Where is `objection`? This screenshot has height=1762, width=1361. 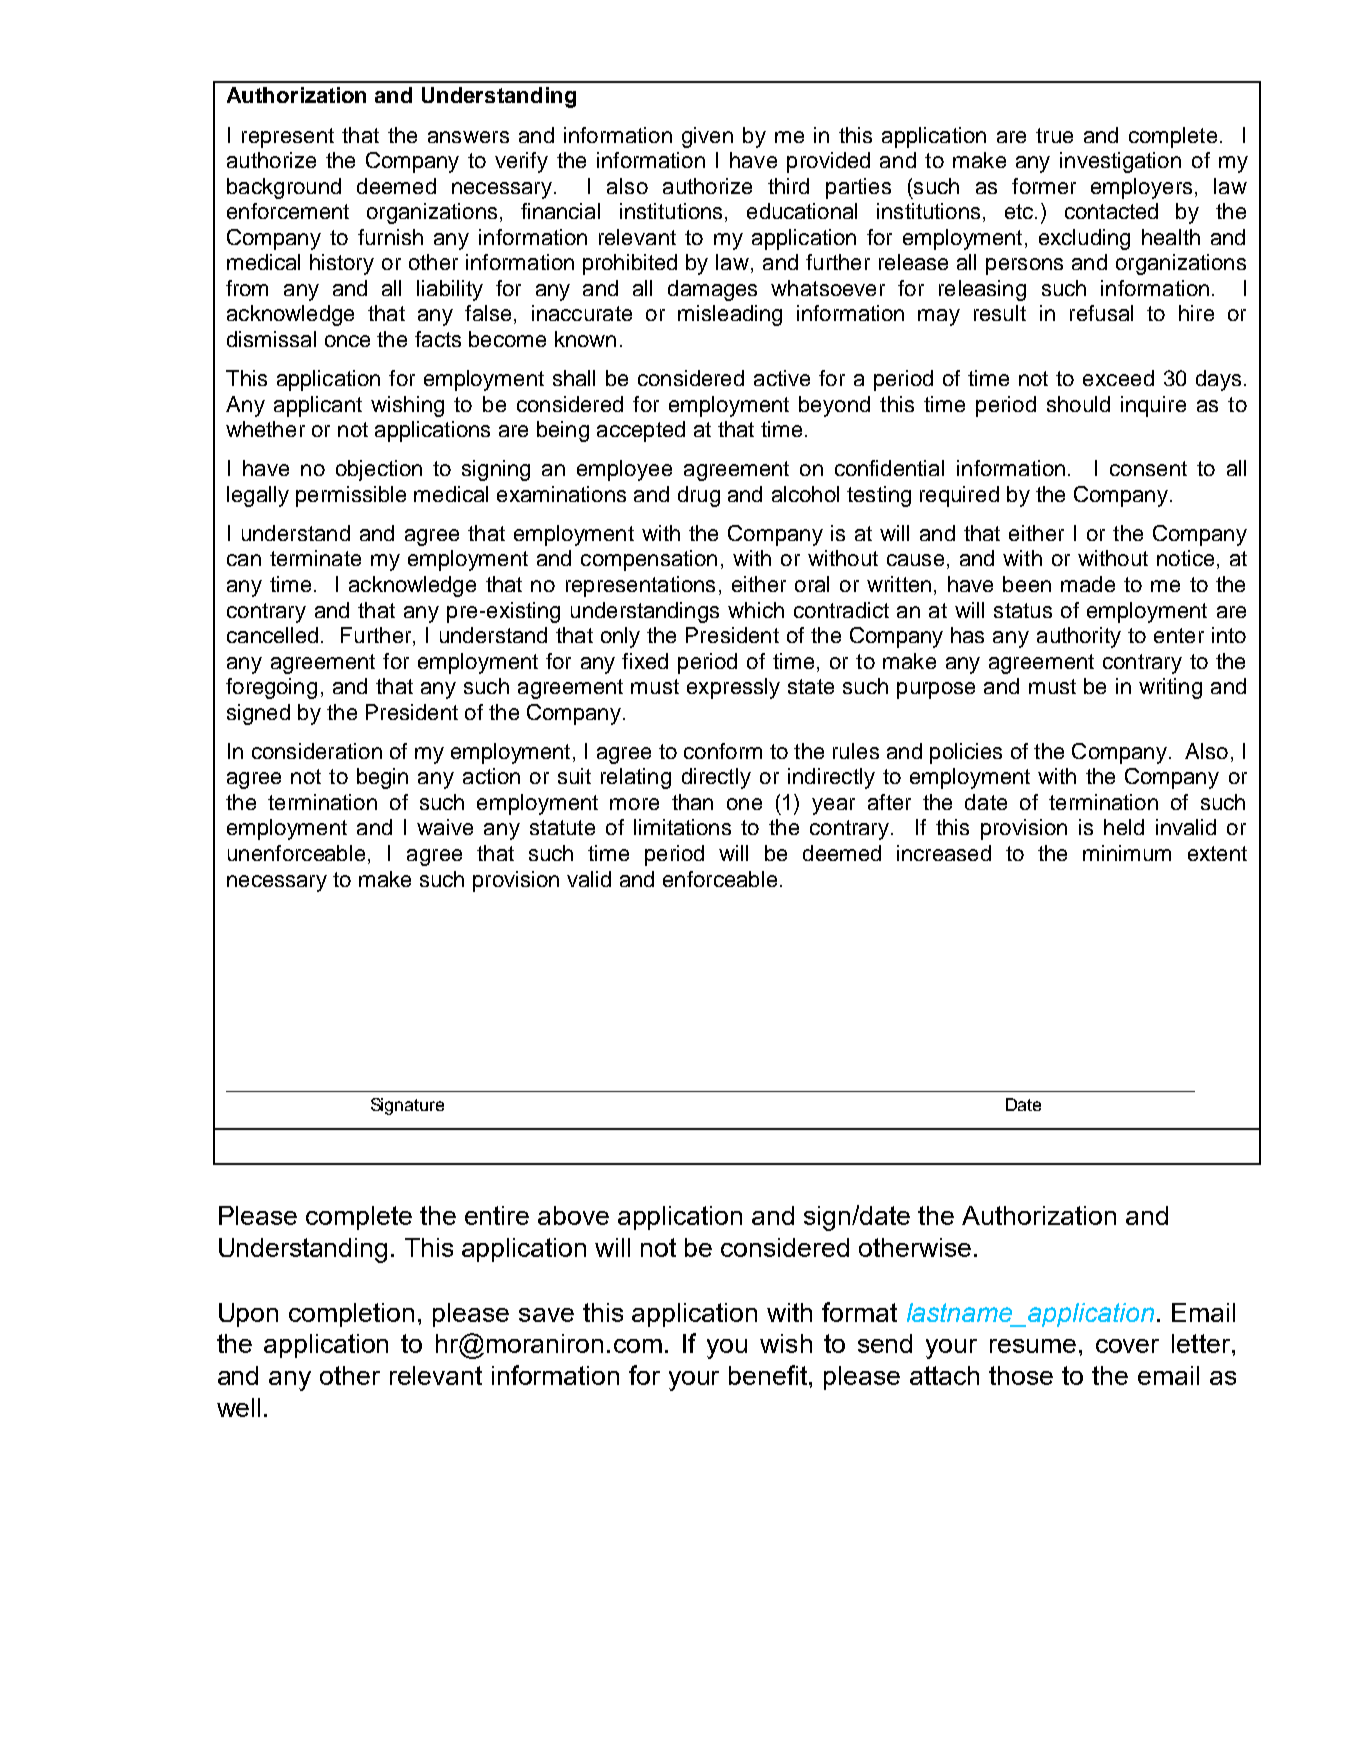
objection is located at coordinates (379, 470).
